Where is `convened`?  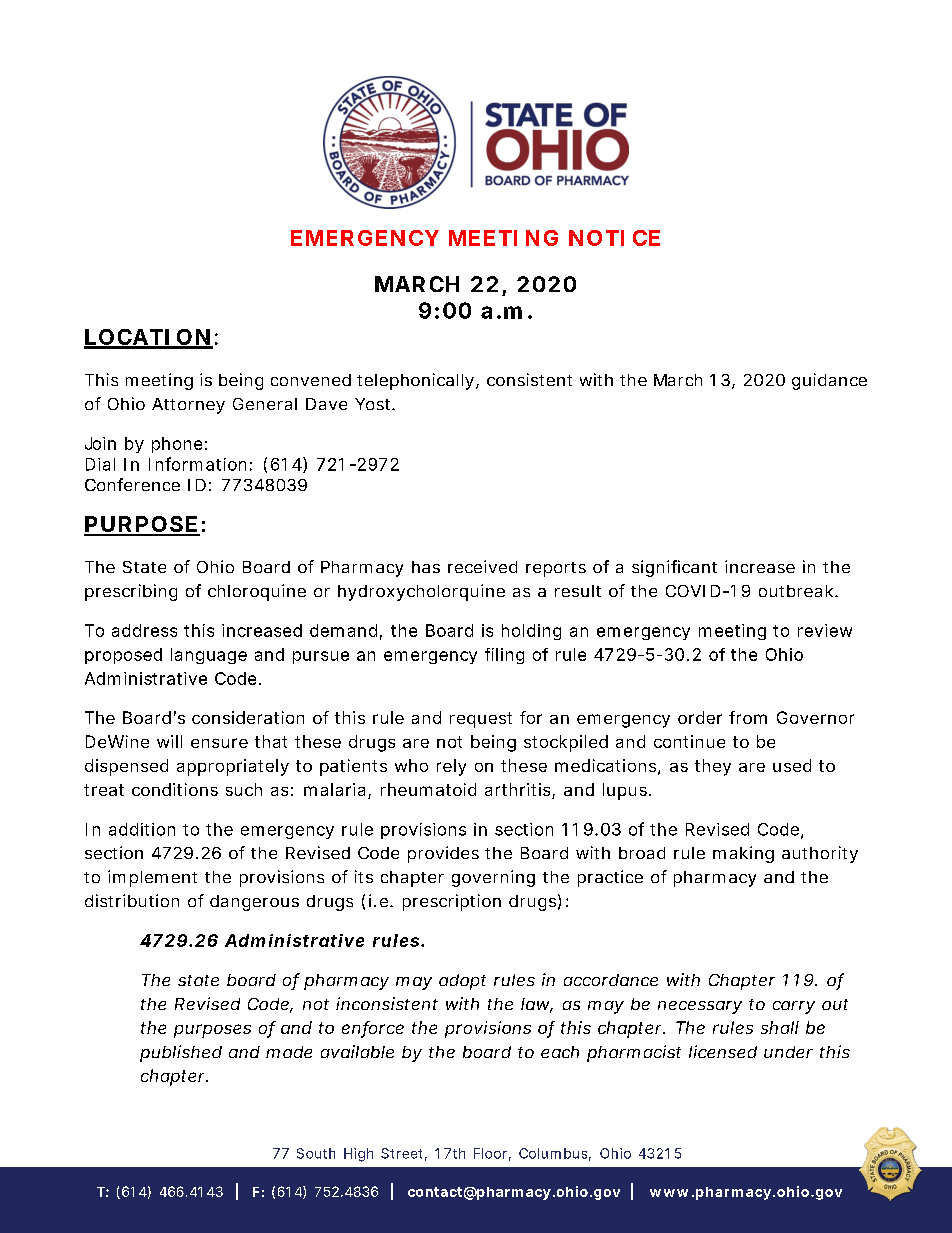
convened is located at coordinates (311, 380).
